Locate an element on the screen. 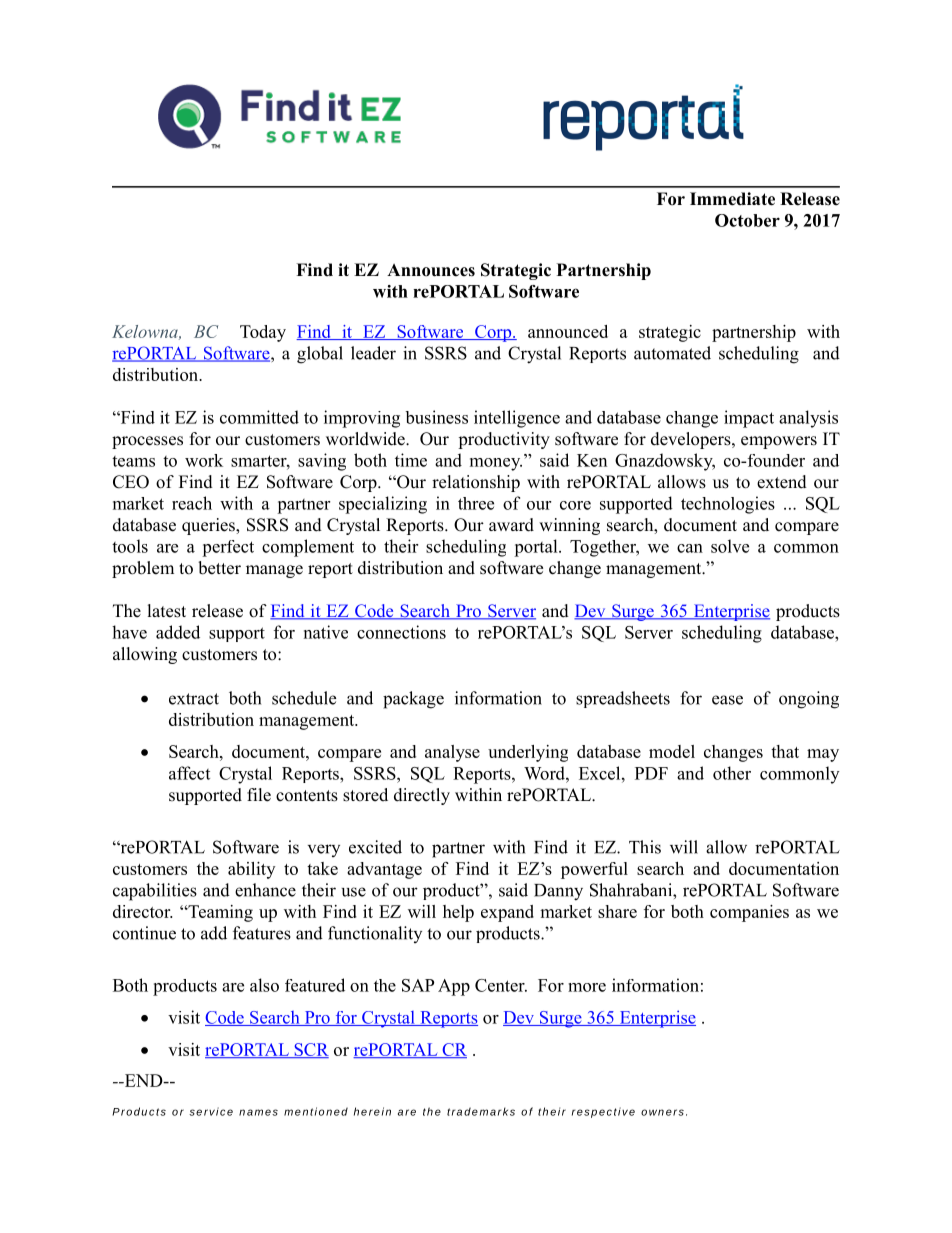 The width and height of the screenshot is (952, 1233). solve is located at coordinates (730, 546).
